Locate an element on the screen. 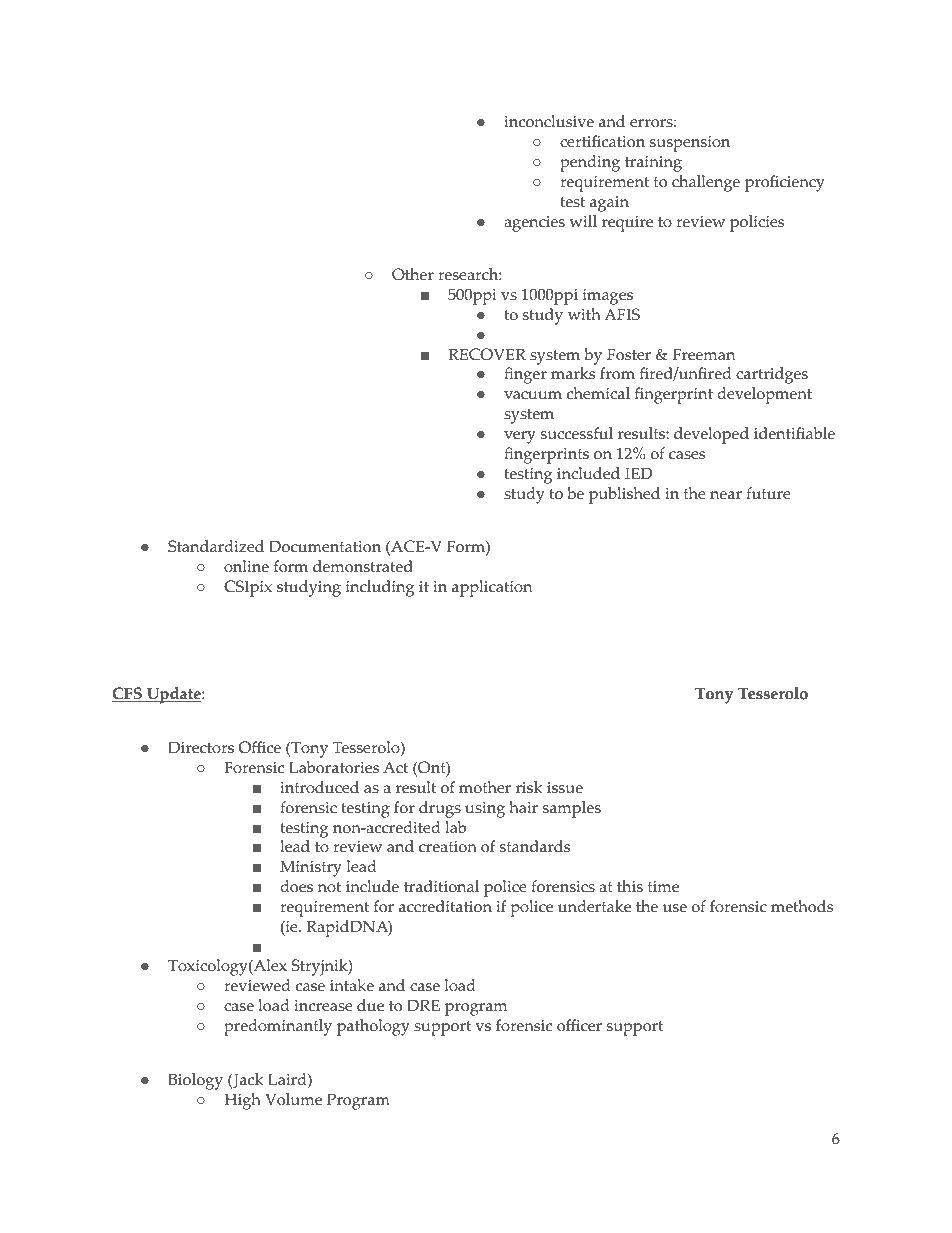 This screenshot has height=1233, width=952. developed is located at coordinates (711, 435).
